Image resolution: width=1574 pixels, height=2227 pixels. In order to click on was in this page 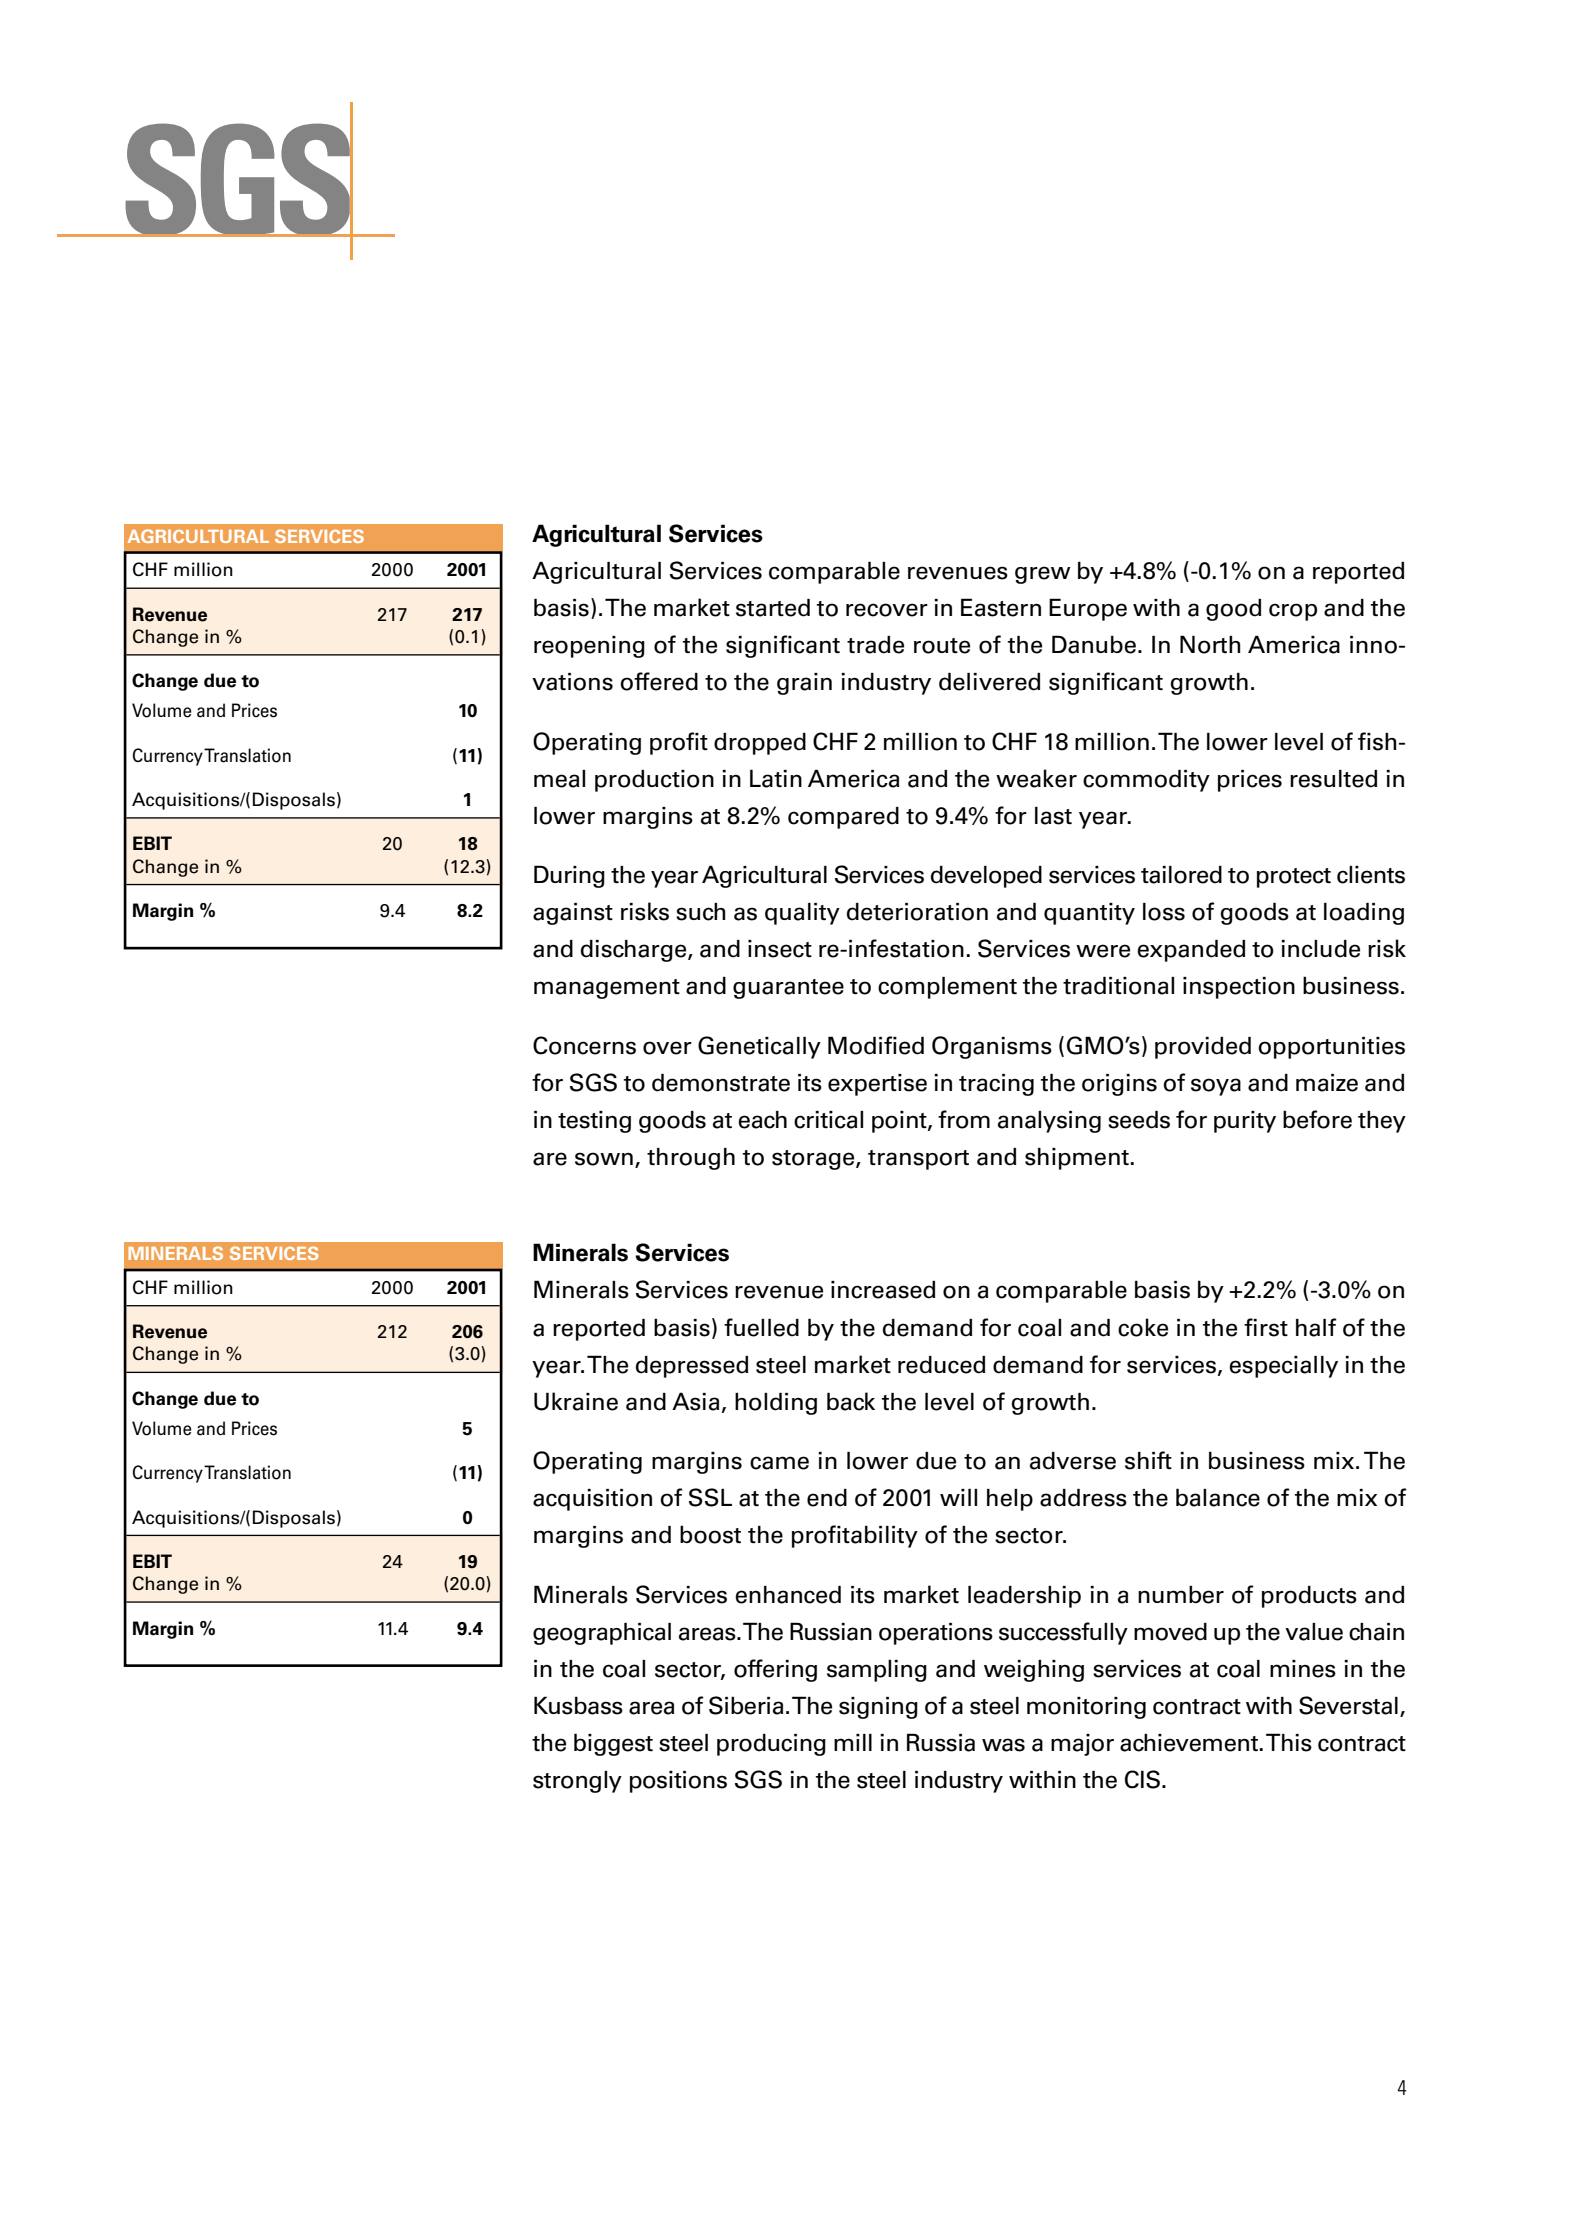, I will do `click(1003, 1745)`.
